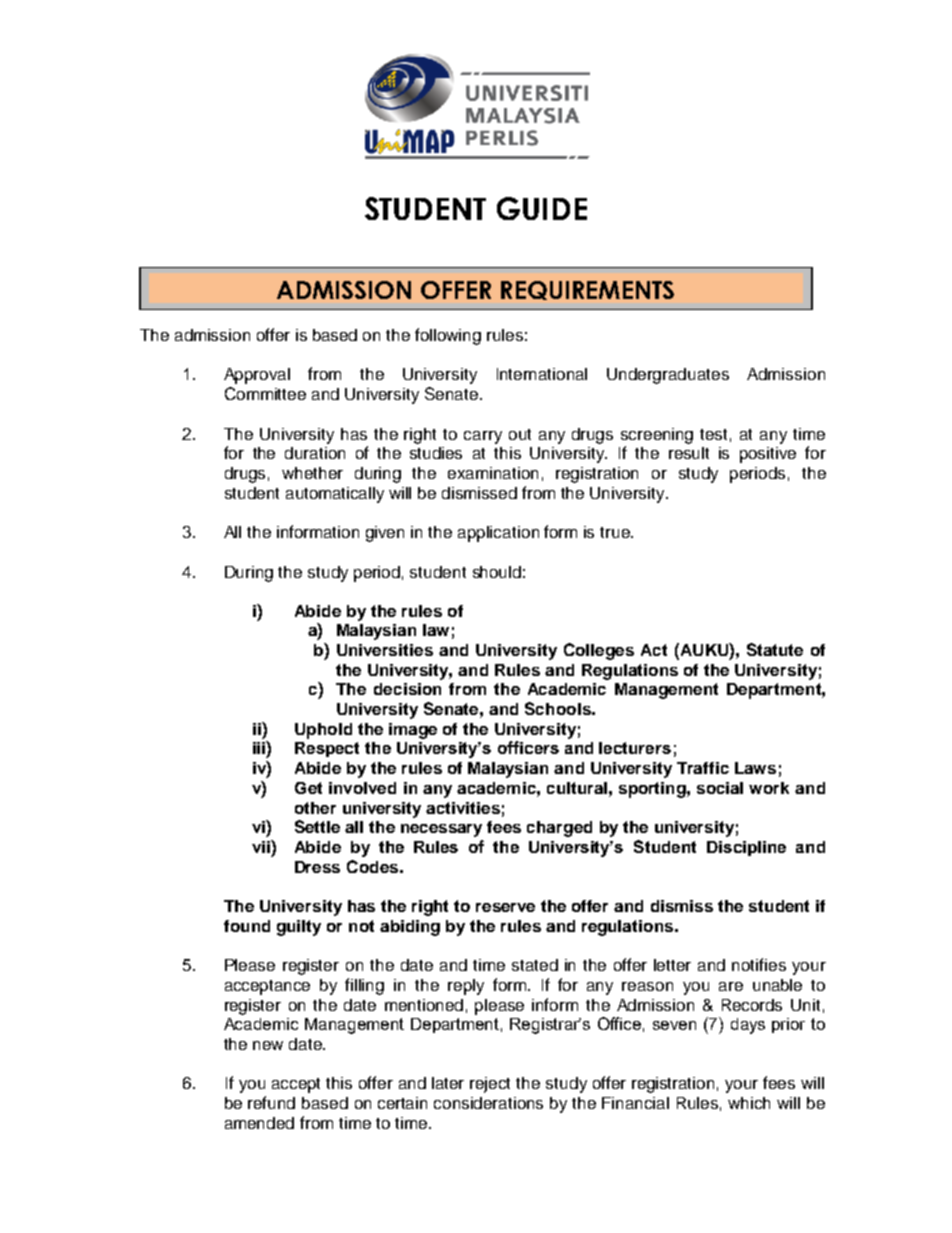 The image size is (952, 1233). What do you see at coordinates (775, 649) in the screenshot?
I see `Statute` at bounding box center [775, 649].
